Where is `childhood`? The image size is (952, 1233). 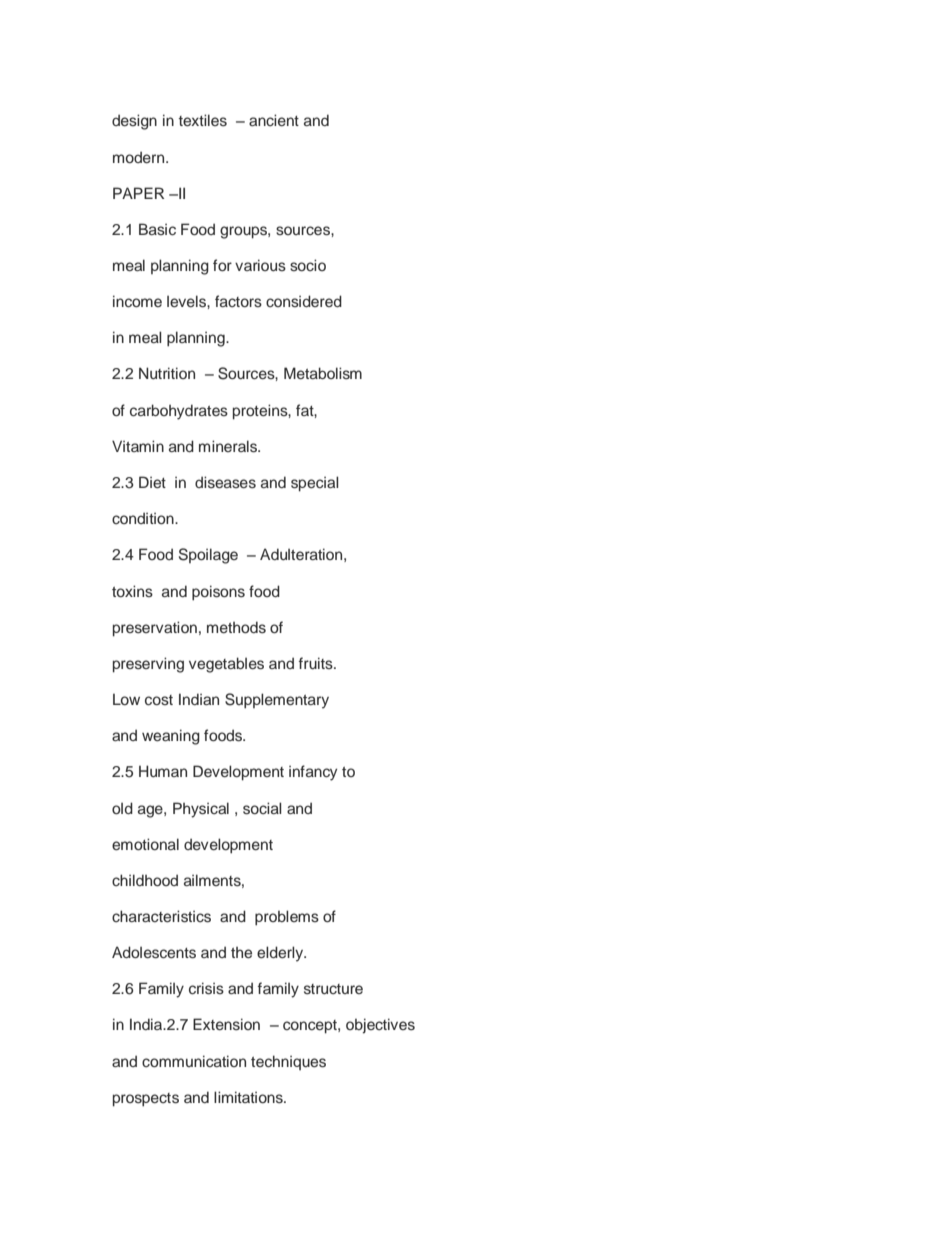 childhood is located at coordinates (145, 880).
